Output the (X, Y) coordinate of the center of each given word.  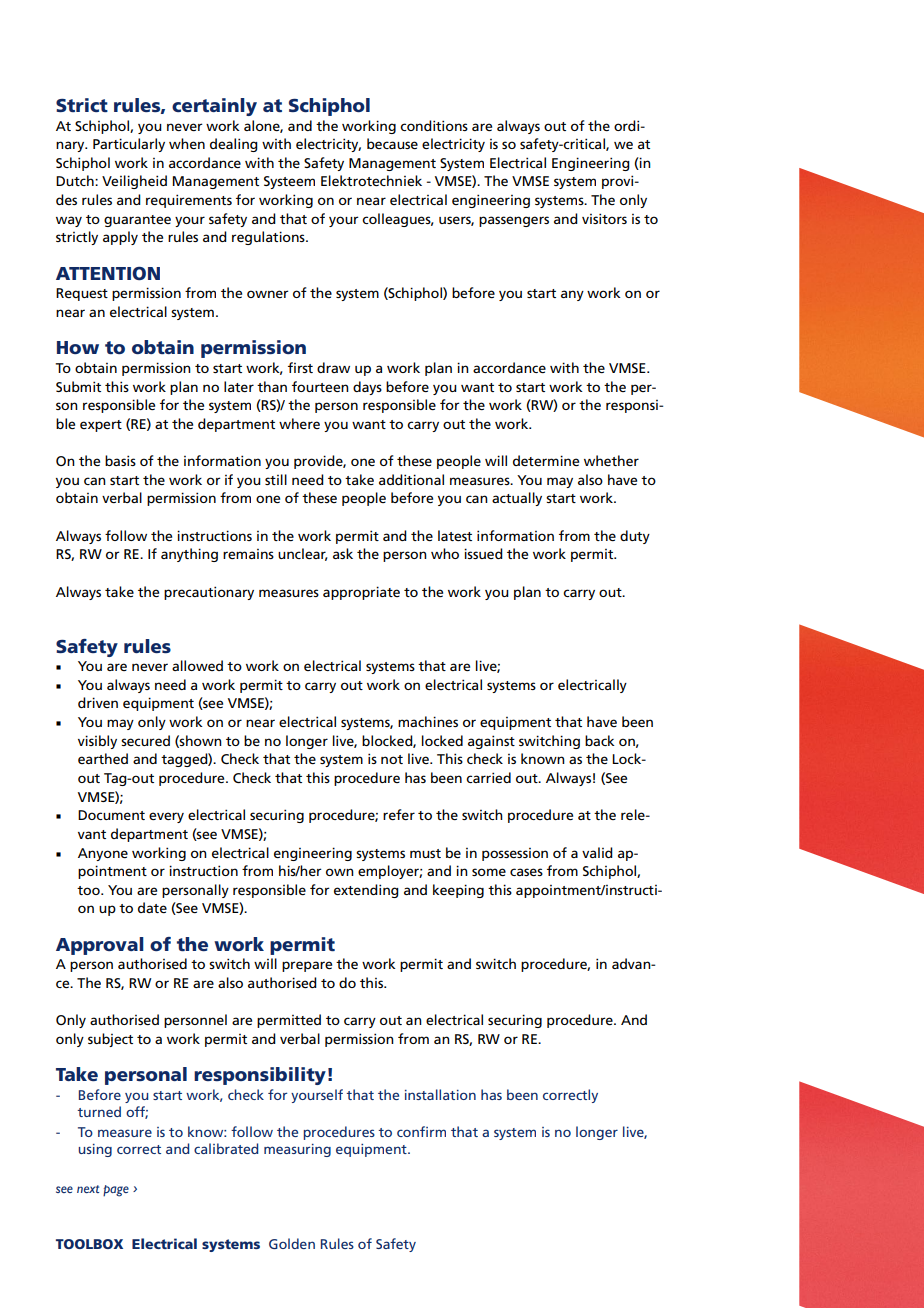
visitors (604, 218)
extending (366, 891)
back (600, 740)
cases (526, 872)
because (392, 143)
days (367, 388)
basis (120, 460)
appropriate (361, 593)
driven (98, 702)
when (187, 143)
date (152, 907)
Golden (292, 1243)
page (116, 1191)
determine (546, 460)
